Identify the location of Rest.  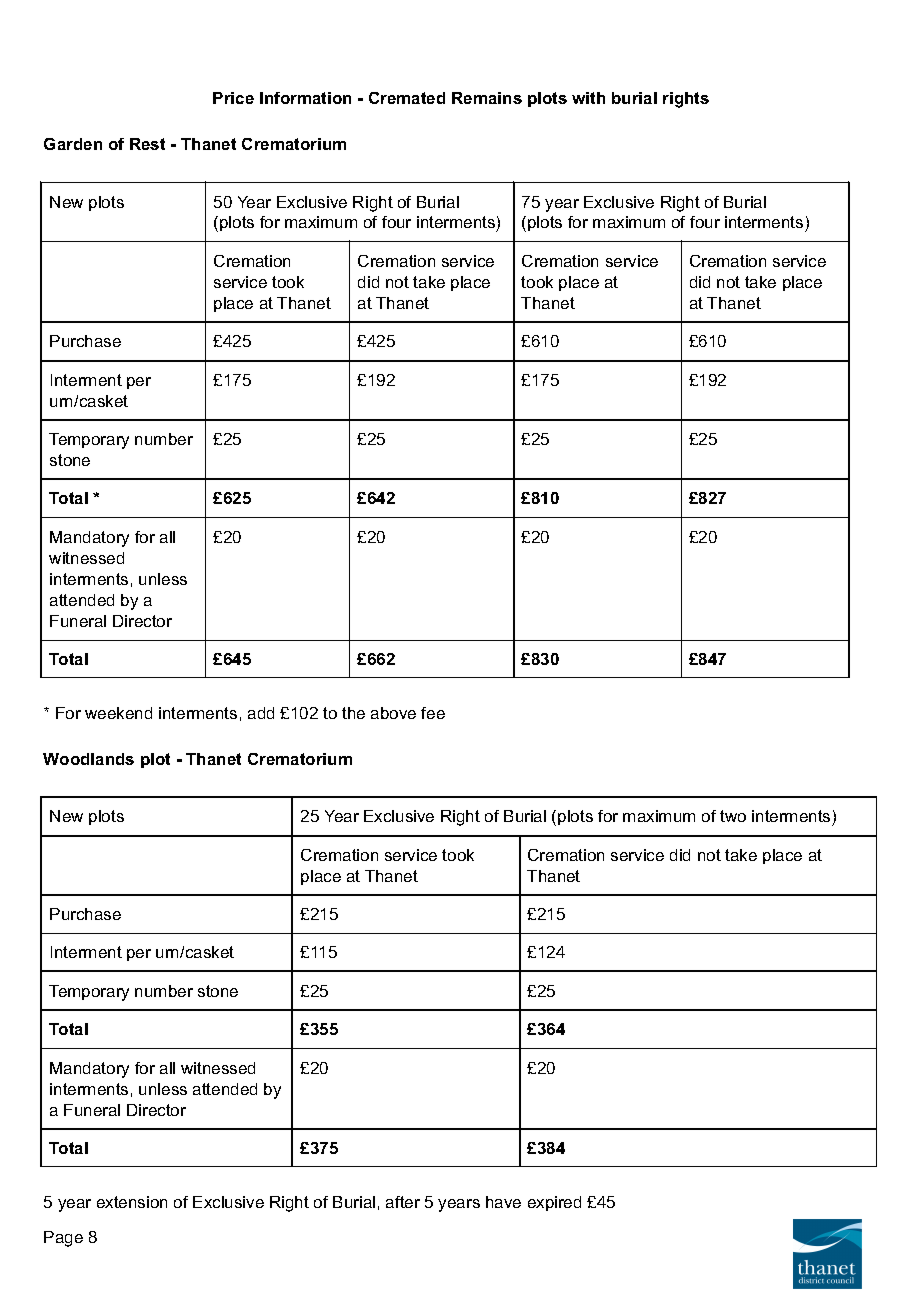
(147, 144).
